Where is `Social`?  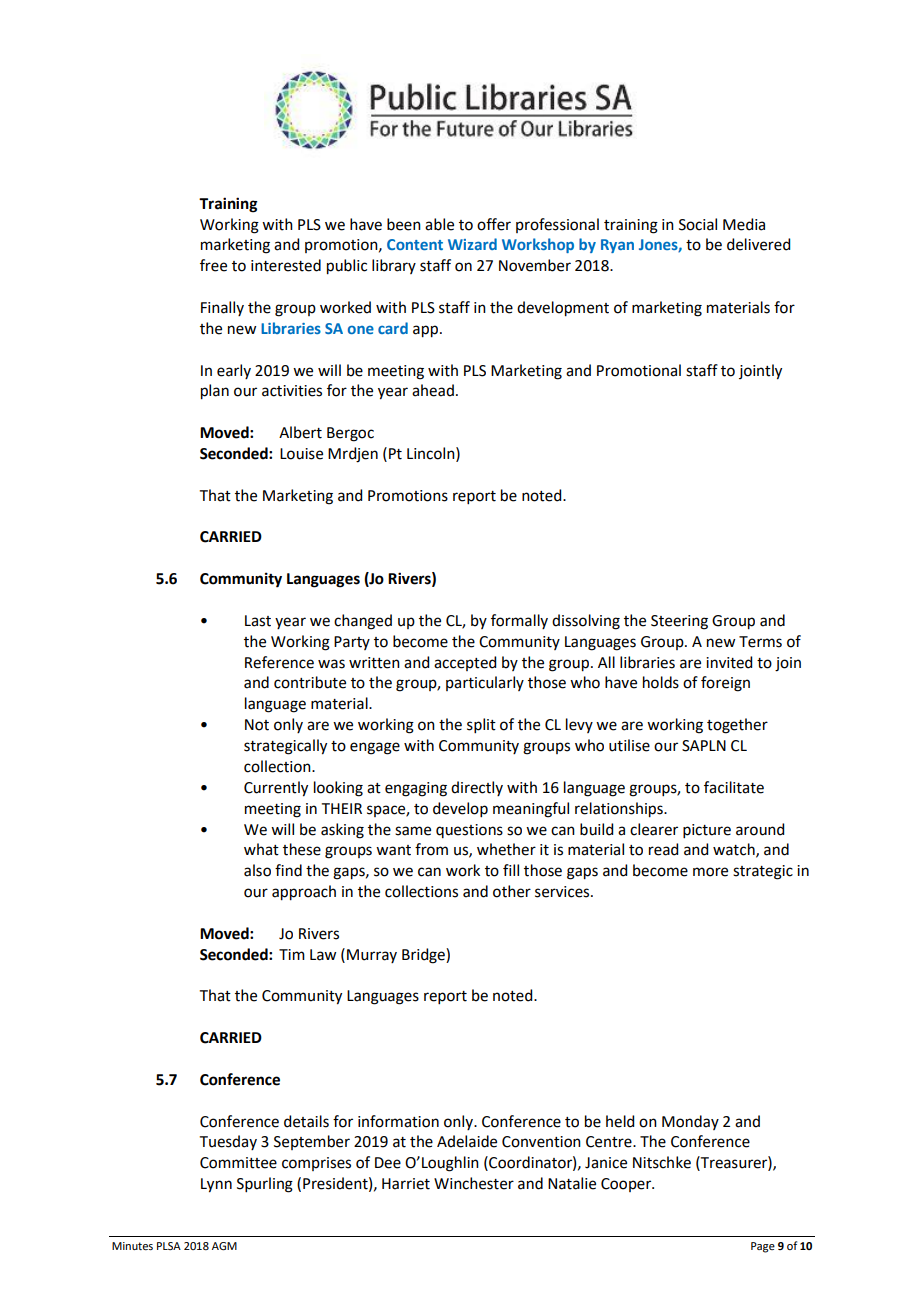 Social is located at coordinates (698, 224).
